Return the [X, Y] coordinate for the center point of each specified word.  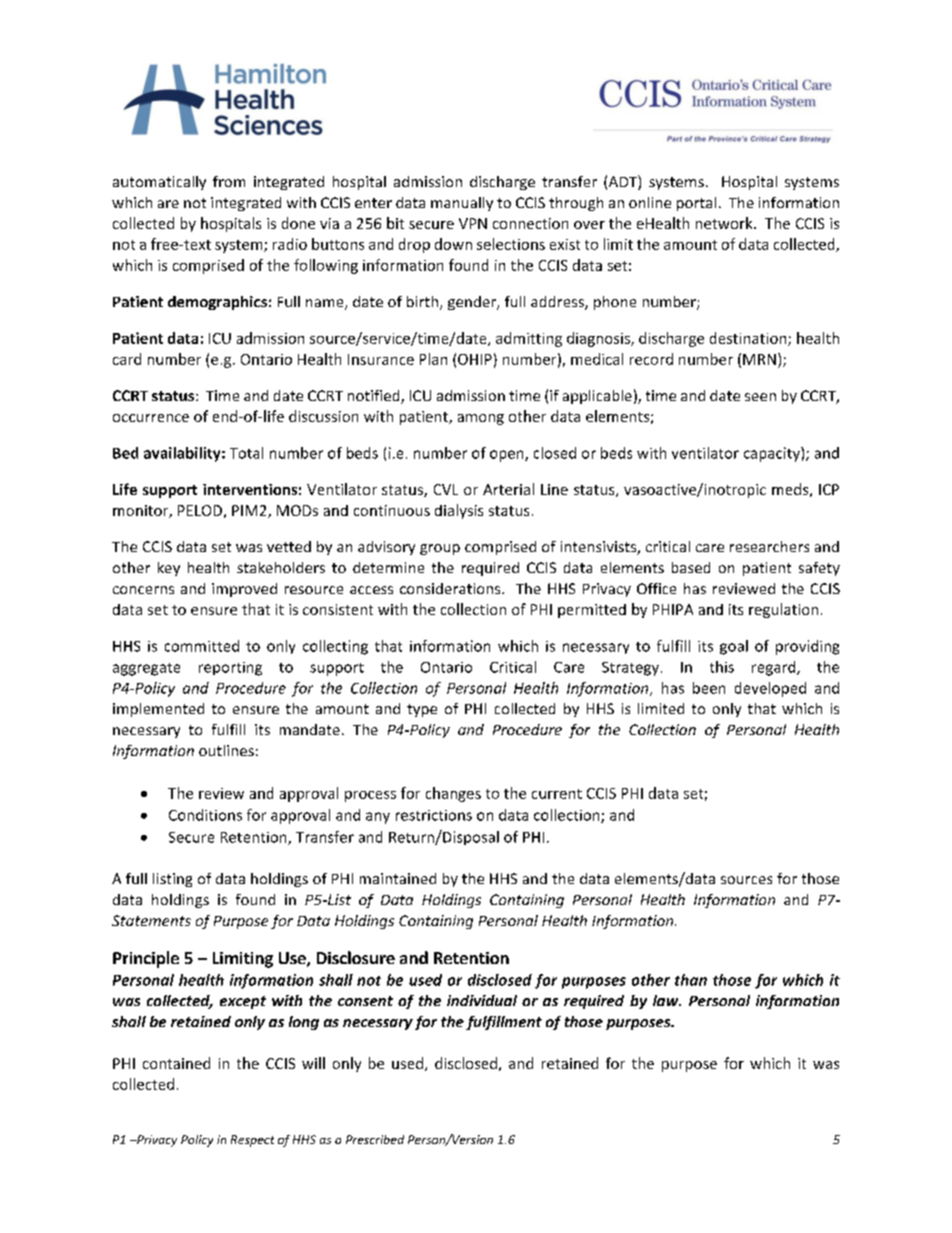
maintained [398, 878]
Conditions [205, 815]
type [422, 710]
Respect [252, 1141]
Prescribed [375, 1139]
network [725, 223]
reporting [230, 669]
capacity [773, 454]
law [667, 1000]
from [229, 181]
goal [734, 647]
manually [462, 204]
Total [246, 453]
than [691, 980]
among [481, 419]
